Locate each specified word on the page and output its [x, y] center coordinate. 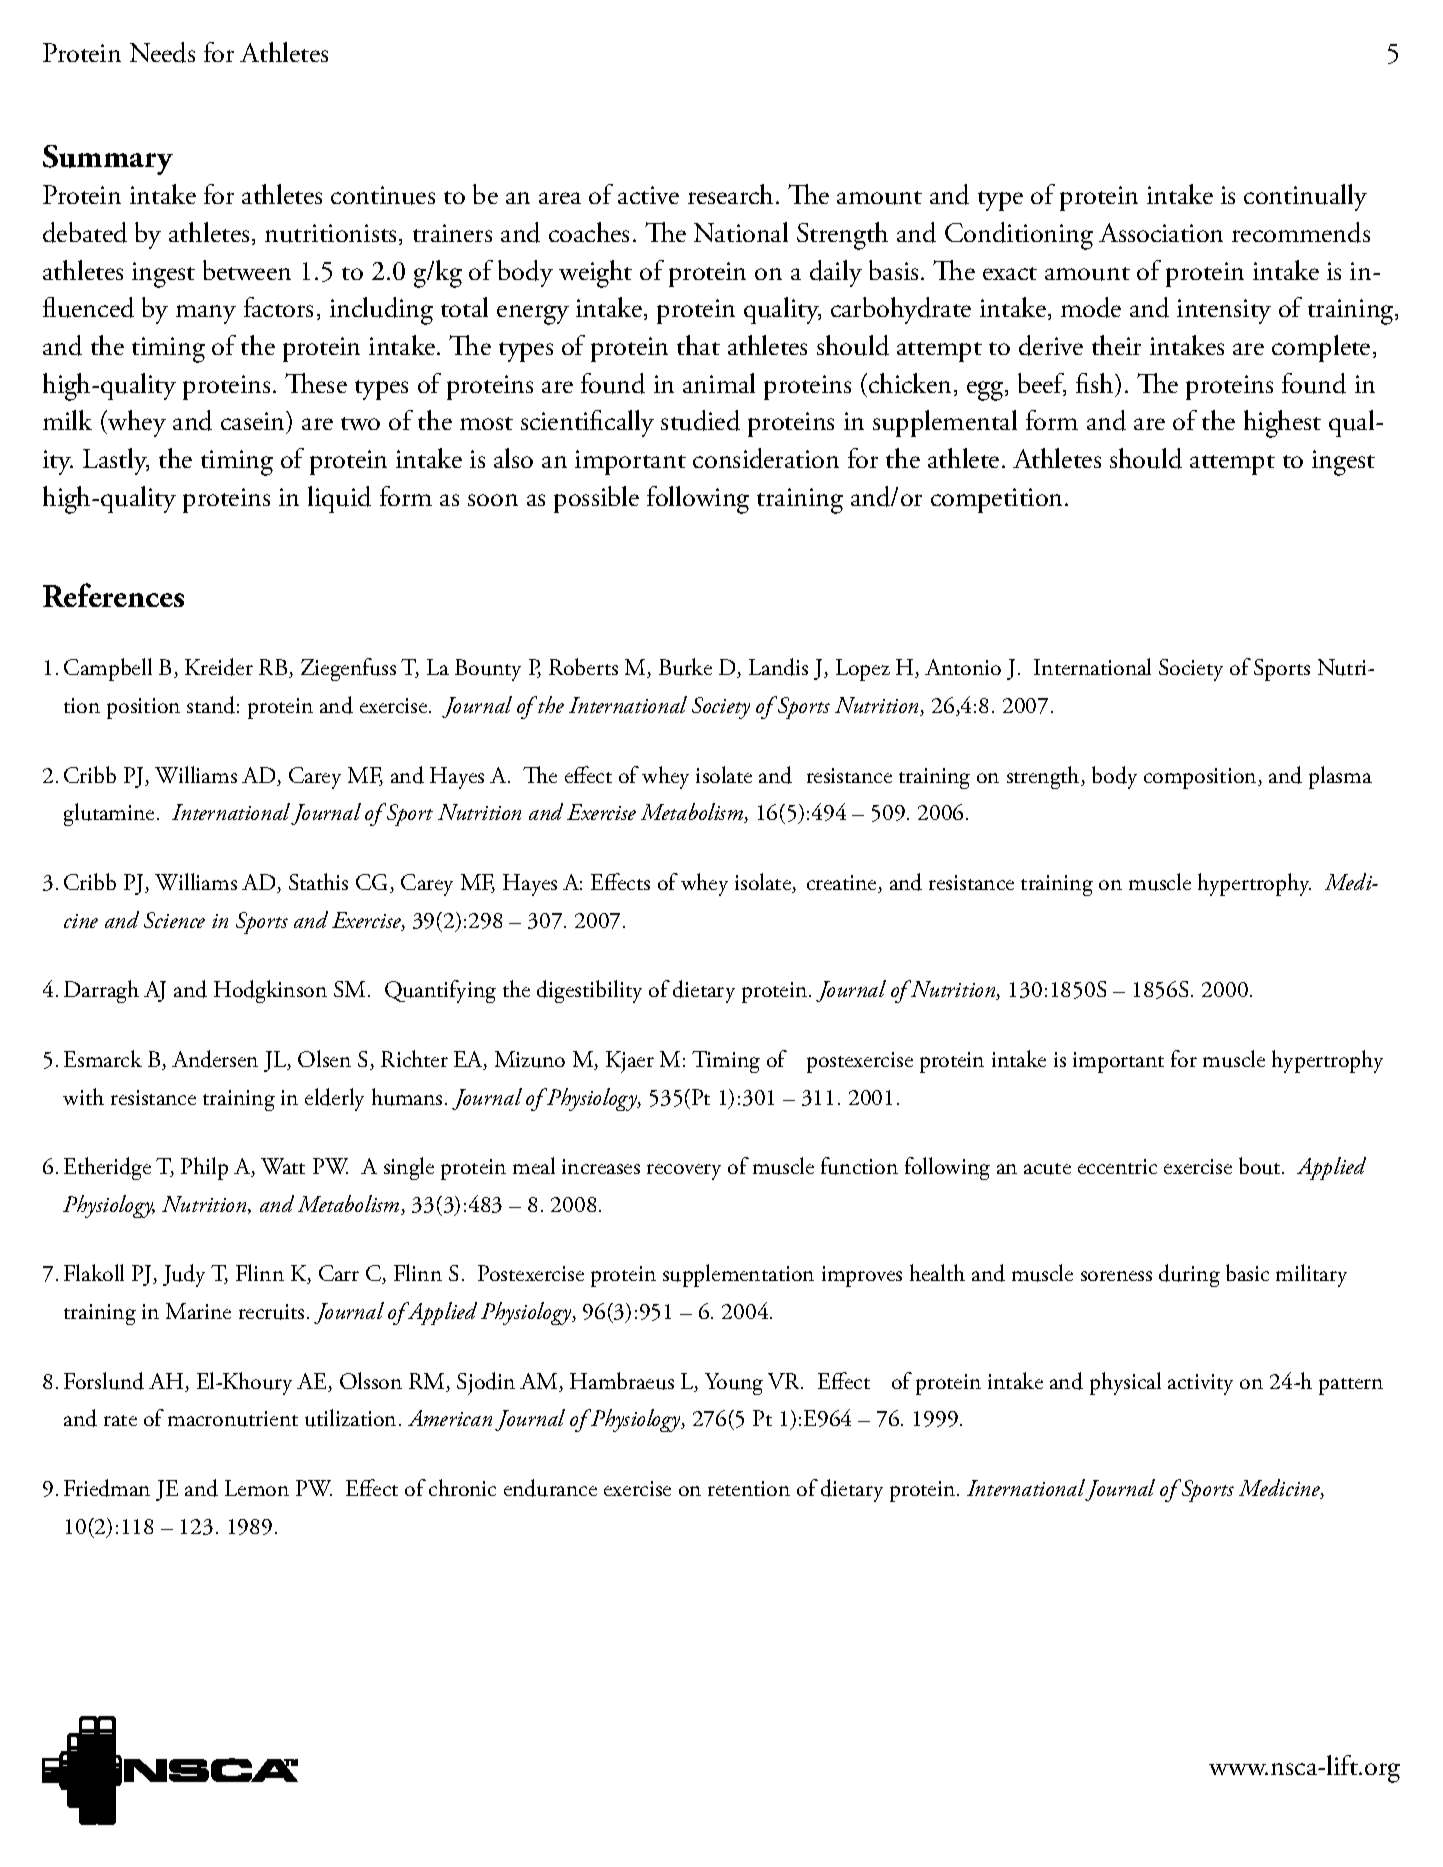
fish [1096, 383]
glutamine [109, 814]
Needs [162, 52]
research [730, 194]
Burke [685, 667]
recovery [684, 1172]
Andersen [215, 1059]
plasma [1340, 777]
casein [254, 422]
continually [1305, 197]
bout [1261, 1166]
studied [700, 420]
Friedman [107, 1488]
